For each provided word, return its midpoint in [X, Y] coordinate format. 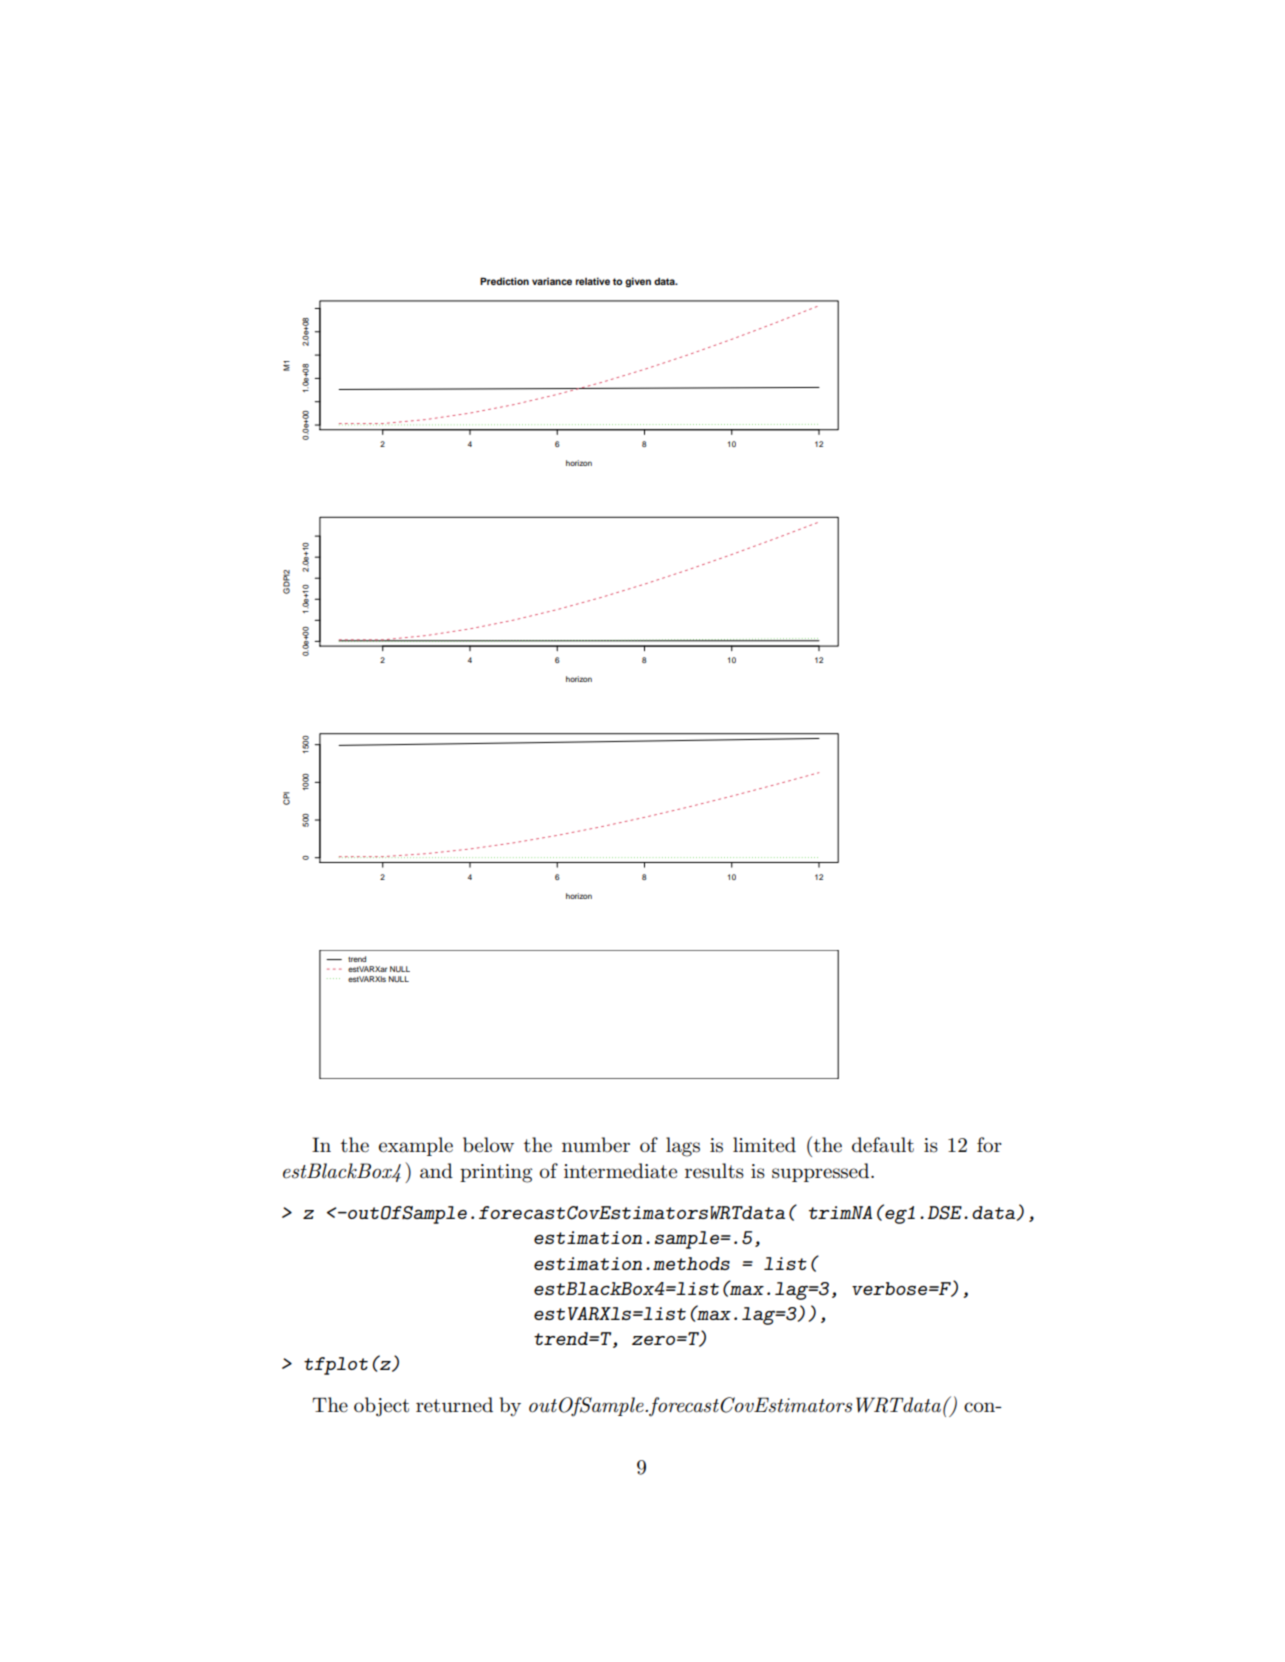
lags [683, 1147]
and [436, 1171]
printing [496, 1173]
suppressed [822, 1172]
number [596, 1145]
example [416, 1146]
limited [764, 1145]
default [883, 1145]
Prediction [504, 281]
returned [454, 1405]
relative [593, 281]
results [714, 1171]
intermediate [620, 1171]
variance [552, 281]
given [638, 282]
